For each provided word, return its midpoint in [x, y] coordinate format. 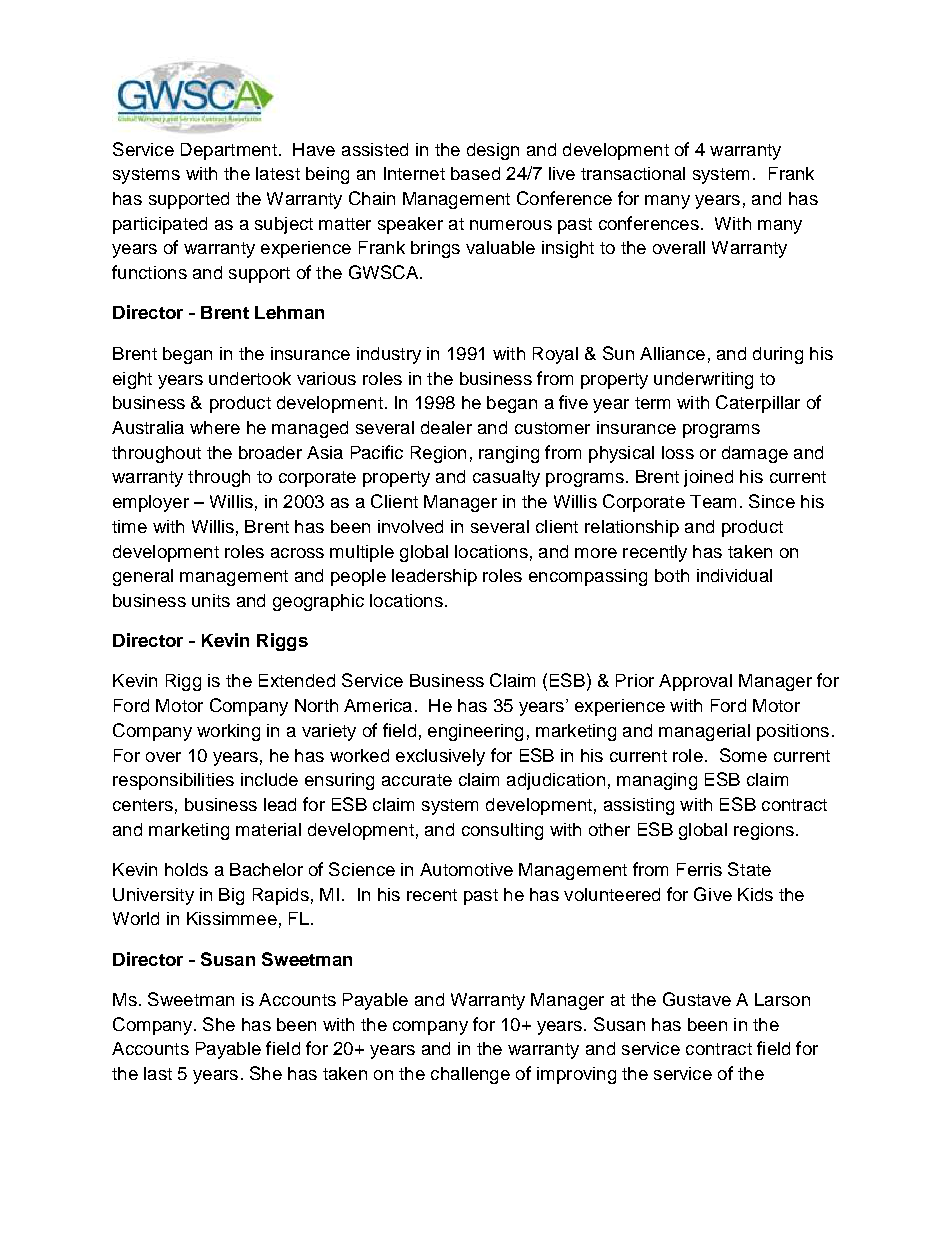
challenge [470, 1075]
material [268, 829]
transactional [633, 173]
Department [229, 151]
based [475, 173]
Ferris [699, 869]
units [211, 600]
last [158, 1073]
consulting [502, 831]
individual [734, 575]
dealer [446, 427]
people [358, 577]
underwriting [703, 380]
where [215, 427]
